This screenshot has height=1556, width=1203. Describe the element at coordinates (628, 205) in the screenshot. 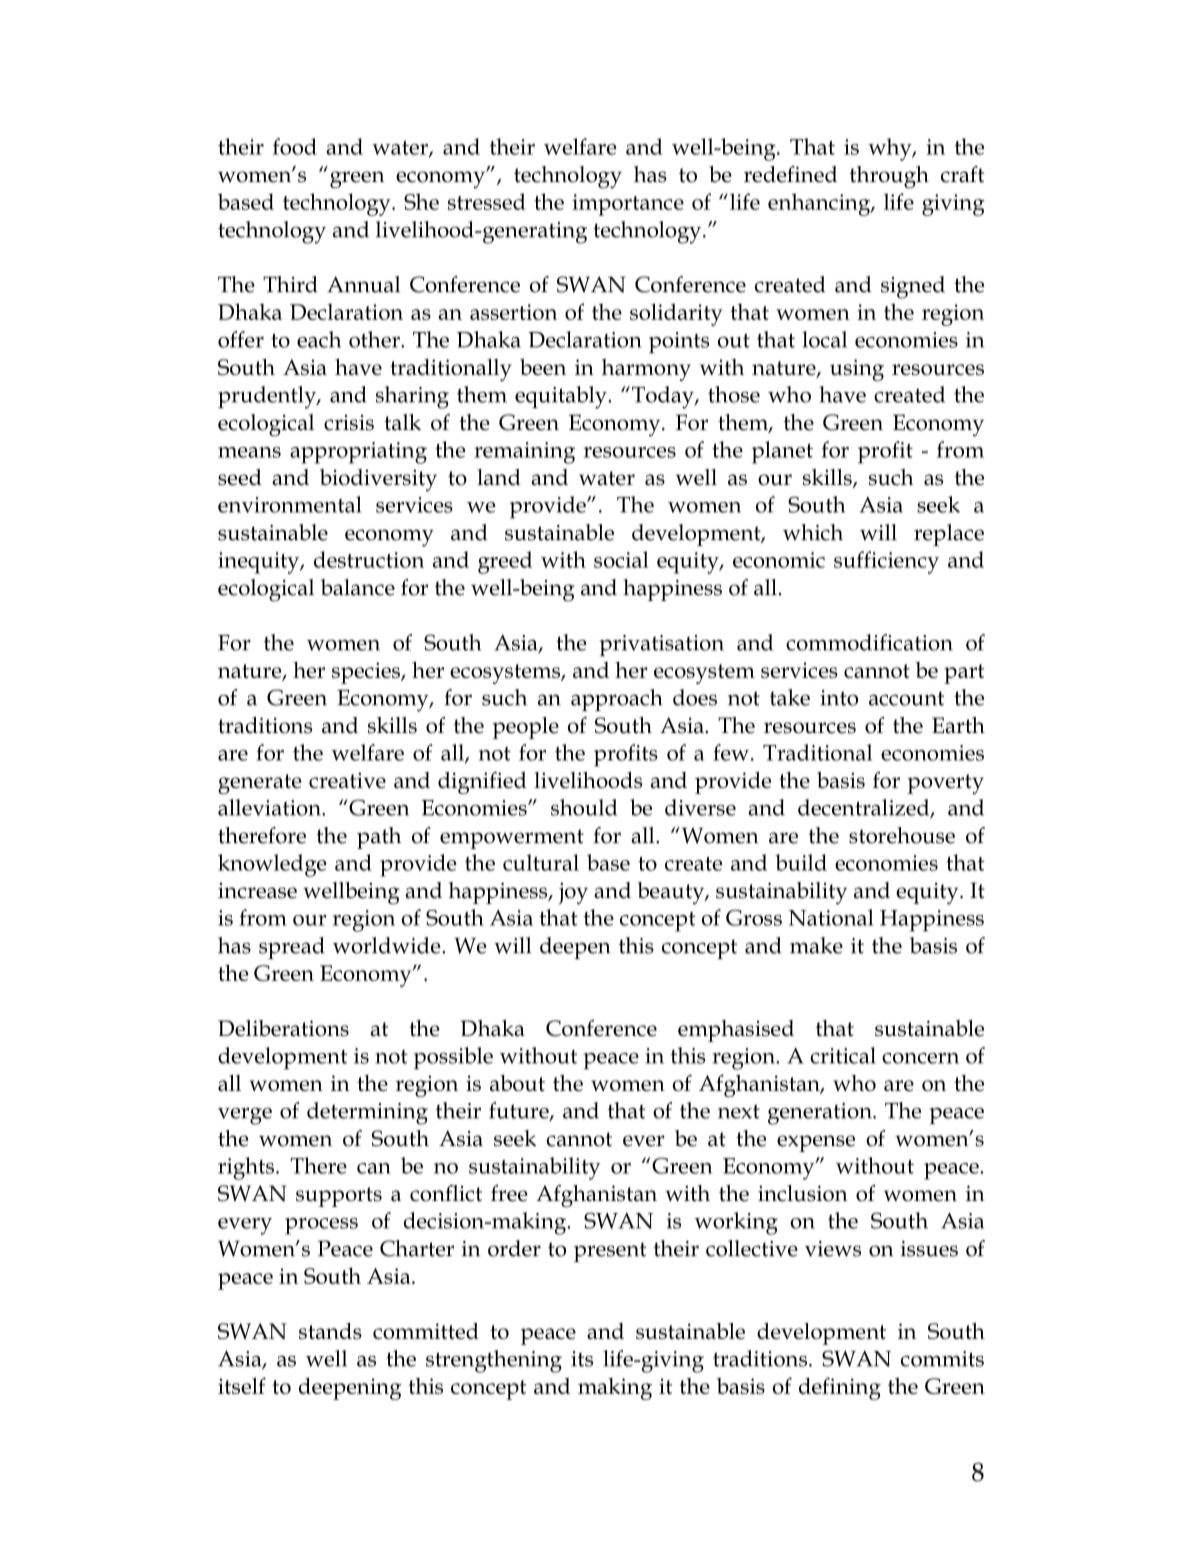

I see `importance` at that location.
